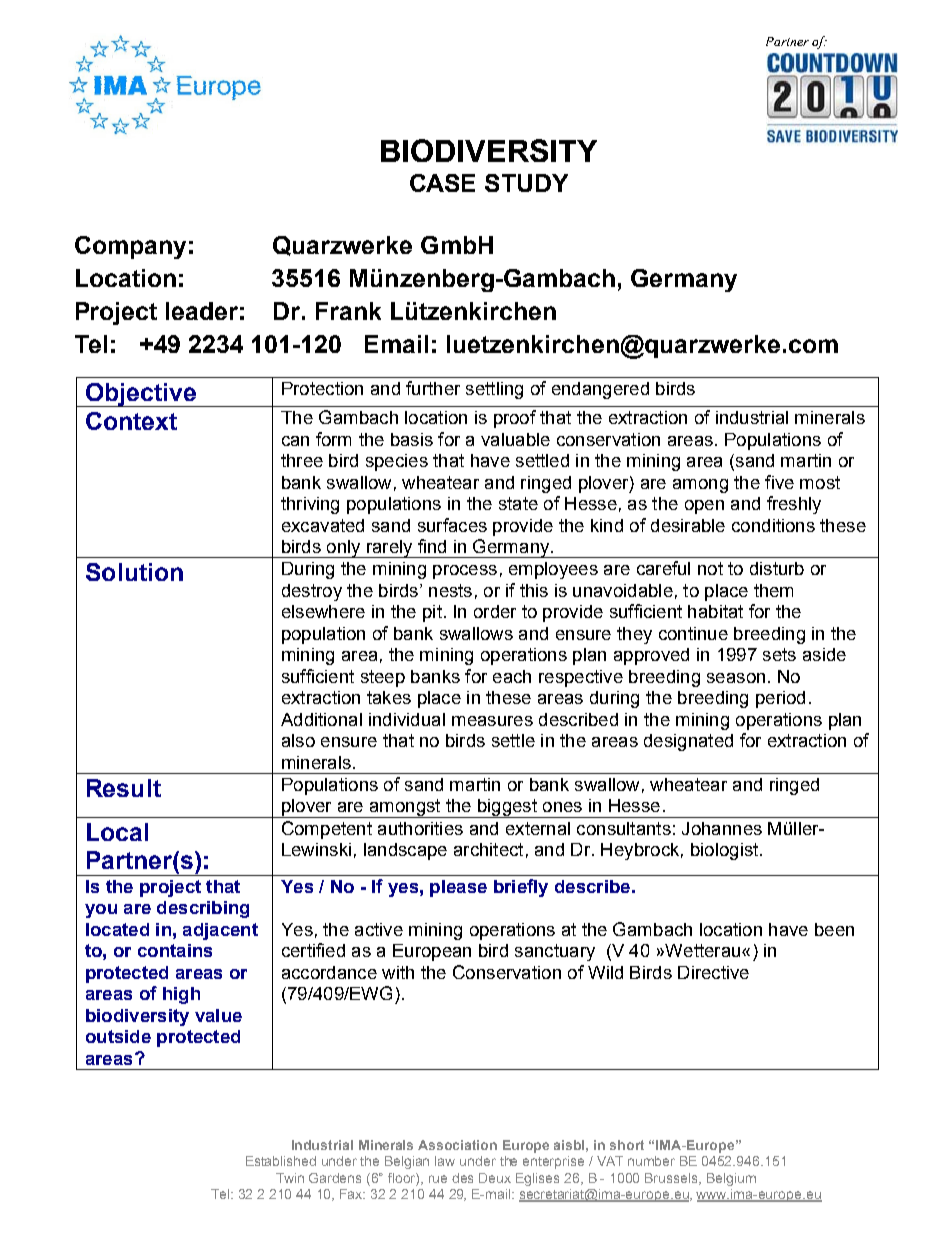 Image resolution: width=952 pixels, height=1233 pixels. What do you see at coordinates (398, 972) in the page?
I see `with` at bounding box center [398, 972].
